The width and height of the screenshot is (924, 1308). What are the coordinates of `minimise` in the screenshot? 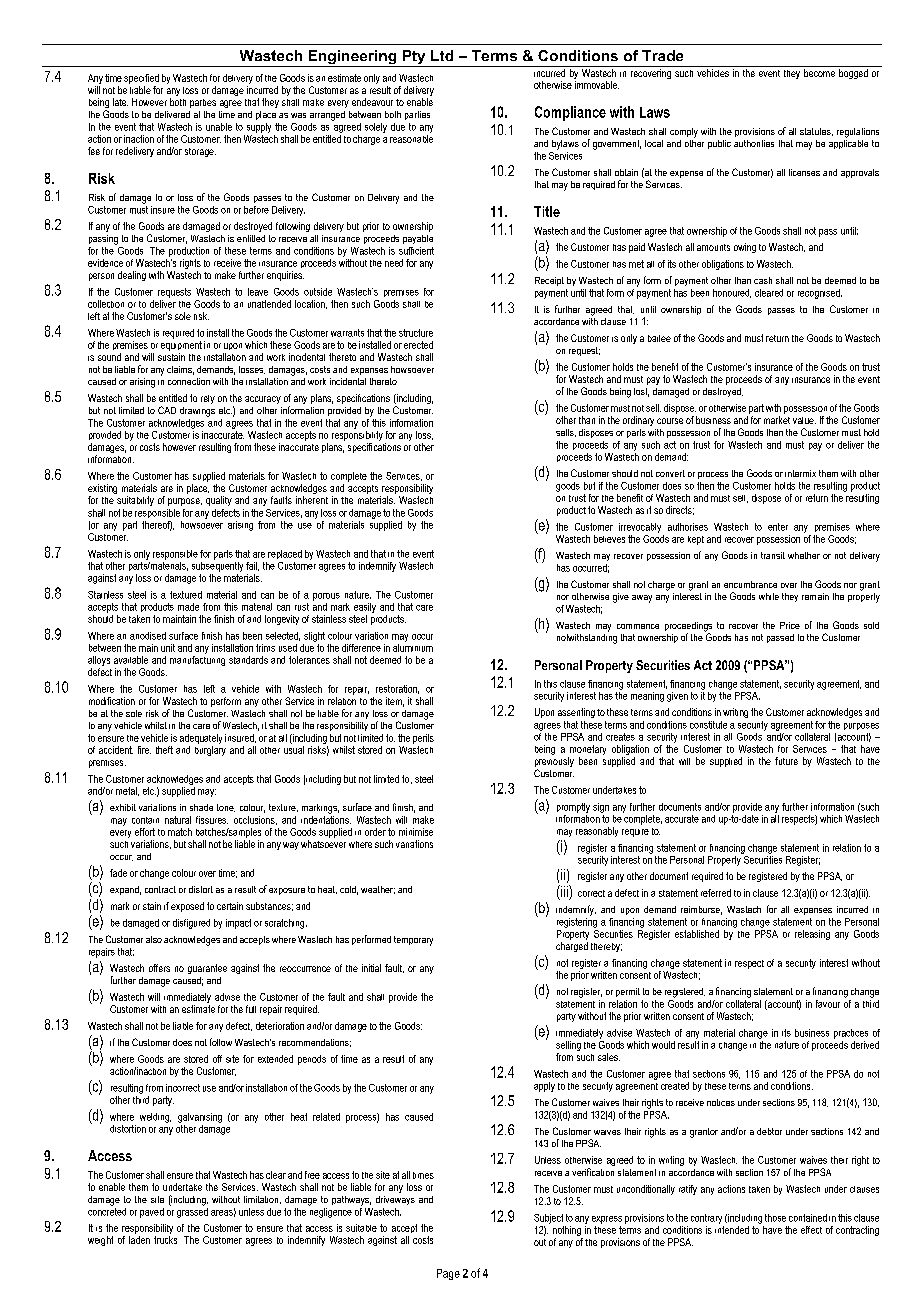 It's located at (416, 832).
